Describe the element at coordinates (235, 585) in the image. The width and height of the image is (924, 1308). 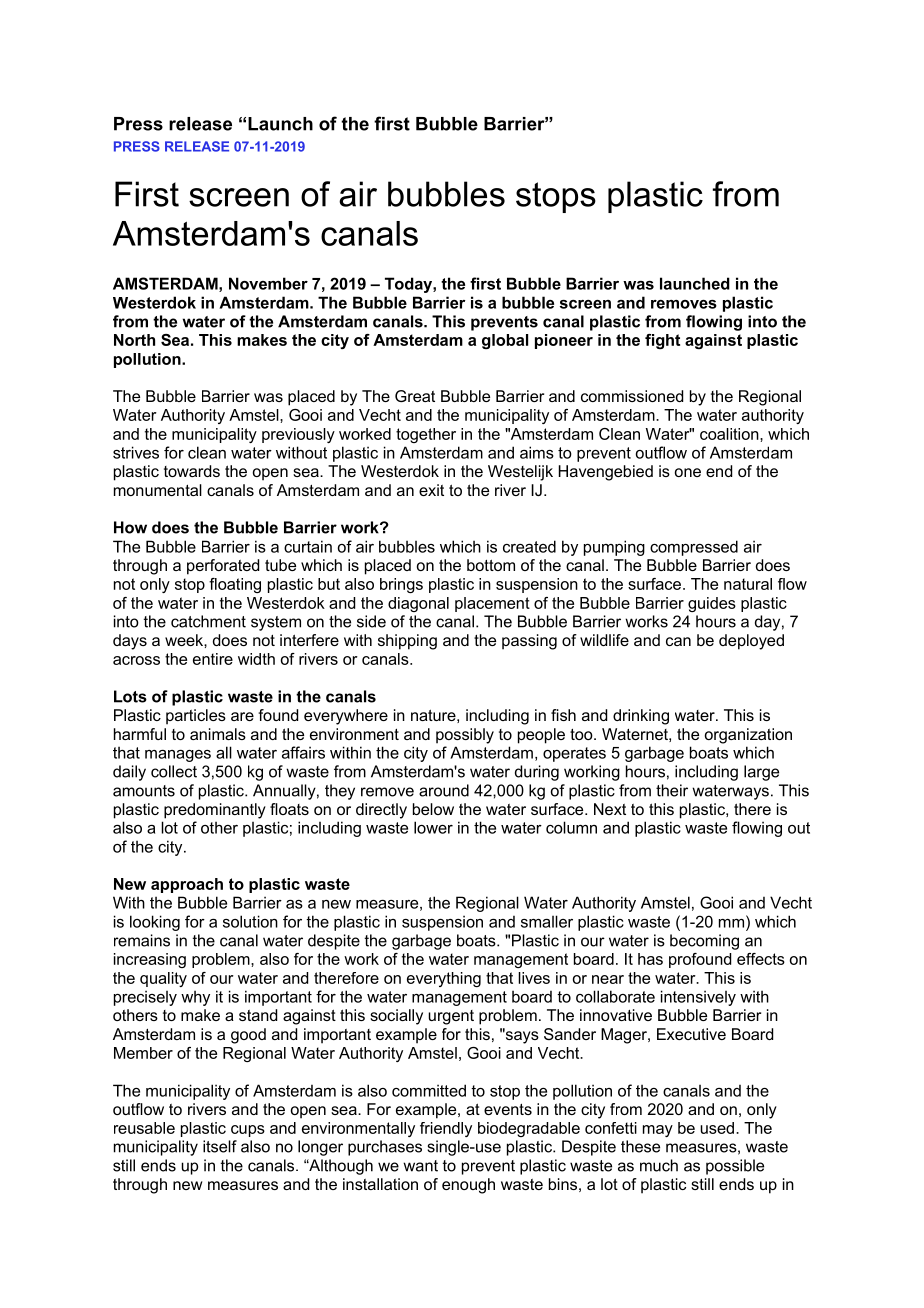
I see `floating` at that location.
